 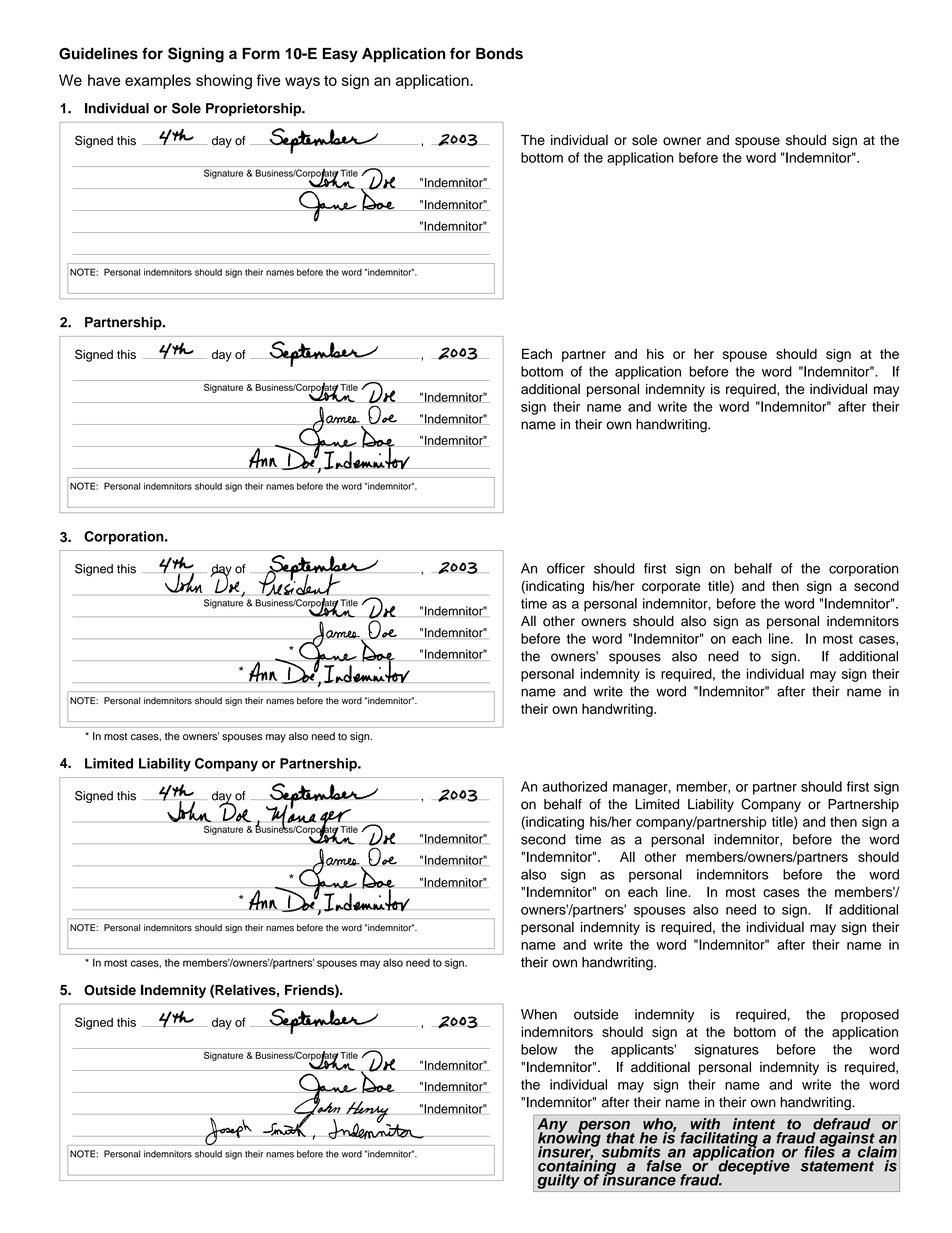 What do you see at coordinates (566, 568) in the page?
I see `officer` at bounding box center [566, 568].
